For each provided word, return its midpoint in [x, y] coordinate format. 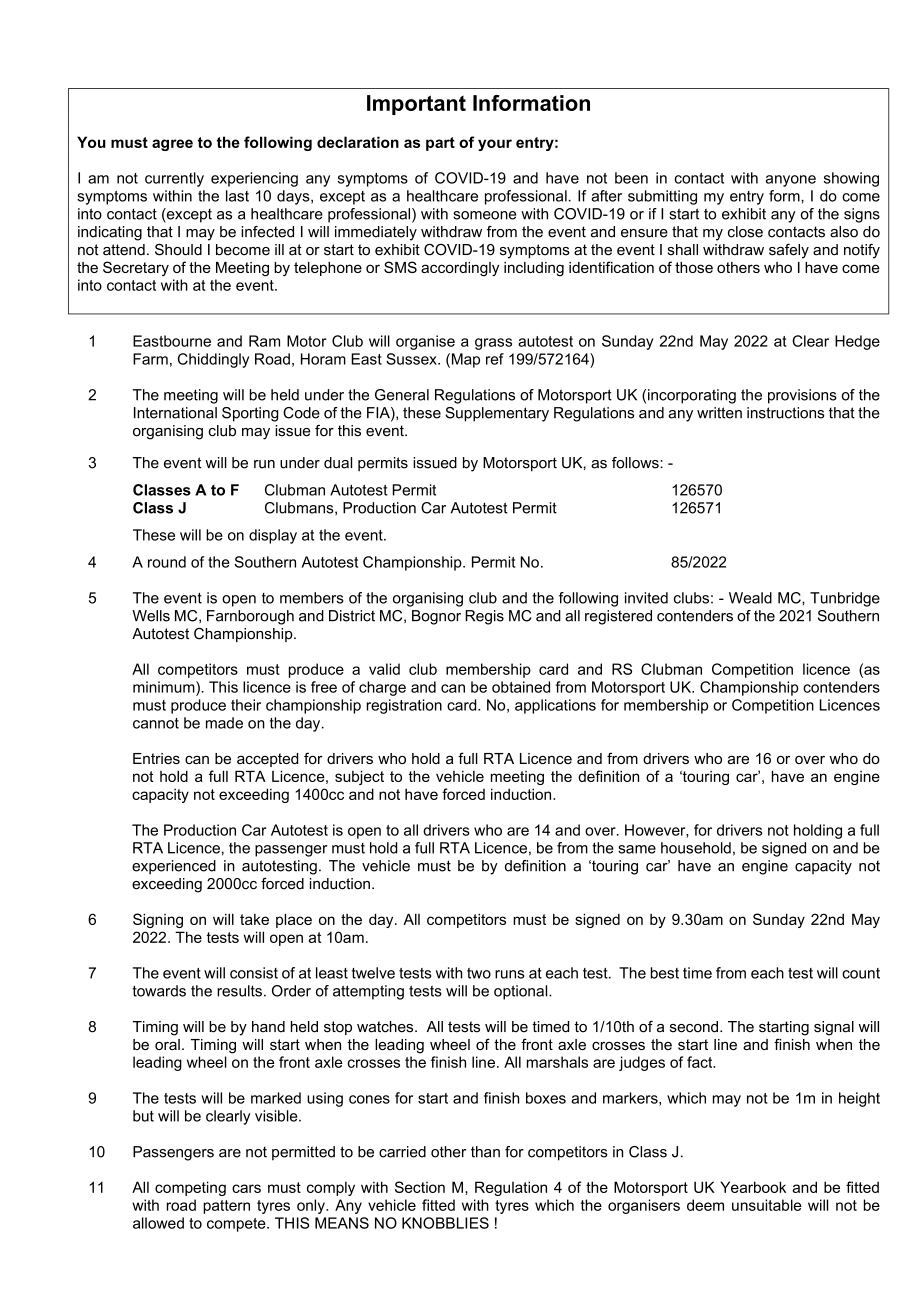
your [495, 145]
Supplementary [497, 414]
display [273, 536]
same [637, 849]
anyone [791, 181]
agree [172, 145]
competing [190, 1188]
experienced [174, 867]
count [861, 973]
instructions [785, 413]
